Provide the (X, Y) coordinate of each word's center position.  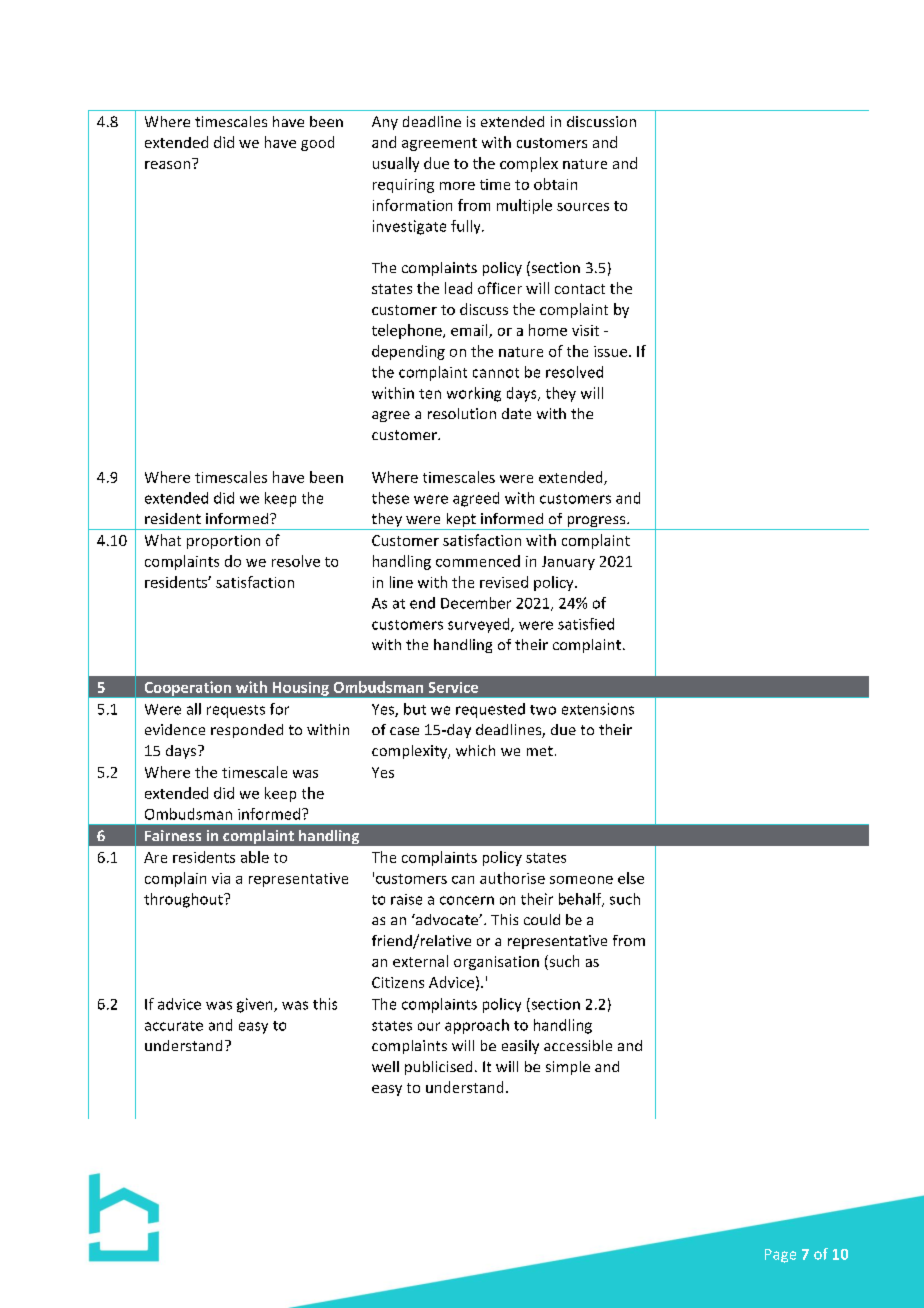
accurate (174, 1026)
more (457, 186)
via (221, 878)
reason (167, 165)
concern (467, 900)
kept (461, 521)
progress (596, 523)
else (631, 878)
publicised (438, 1068)
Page (780, 1256)
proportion (223, 542)
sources (583, 207)
